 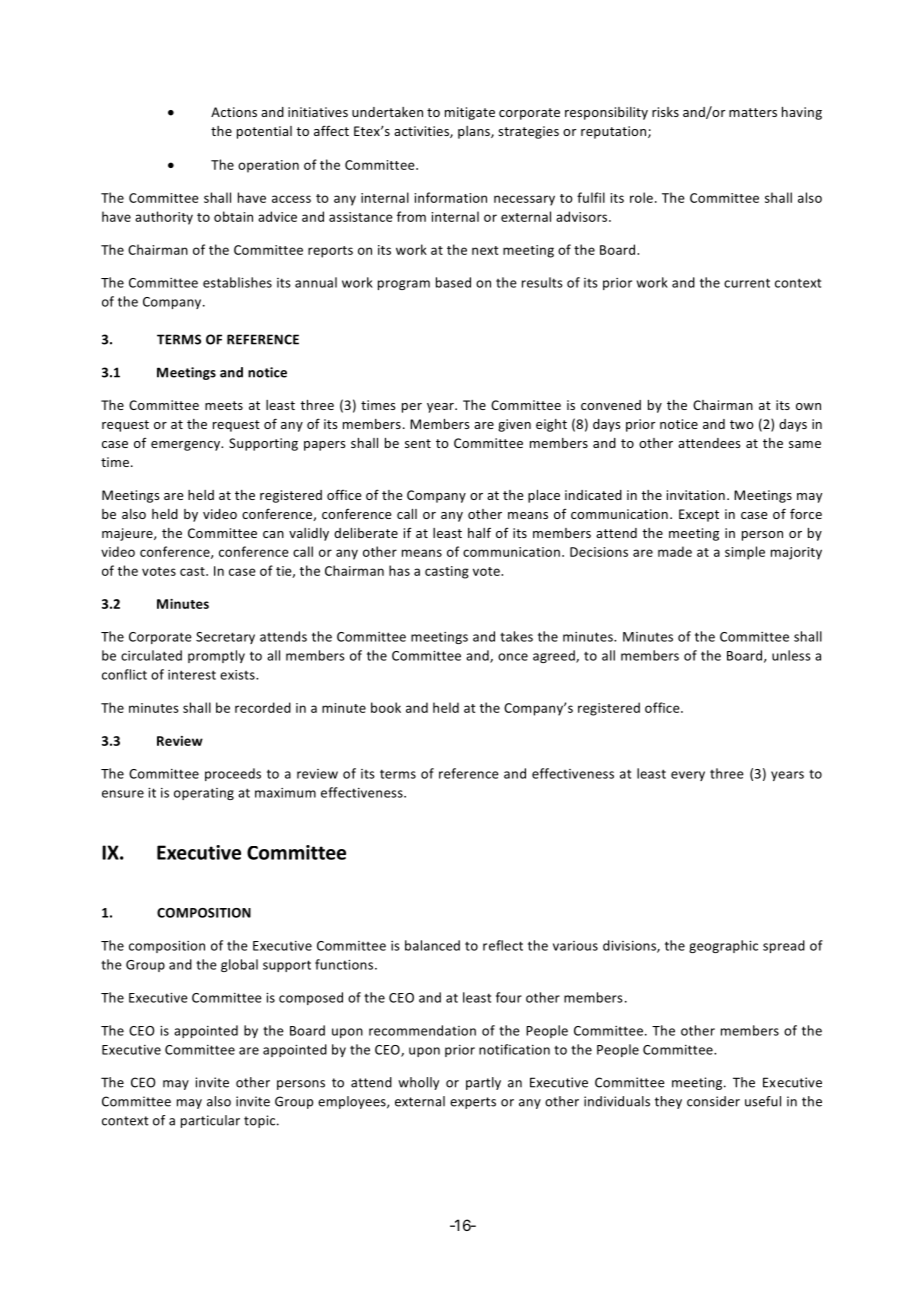 What do you see at coordinates (210, 1121) in the page?
I see `particular` at bounding box center [210, 1121].
